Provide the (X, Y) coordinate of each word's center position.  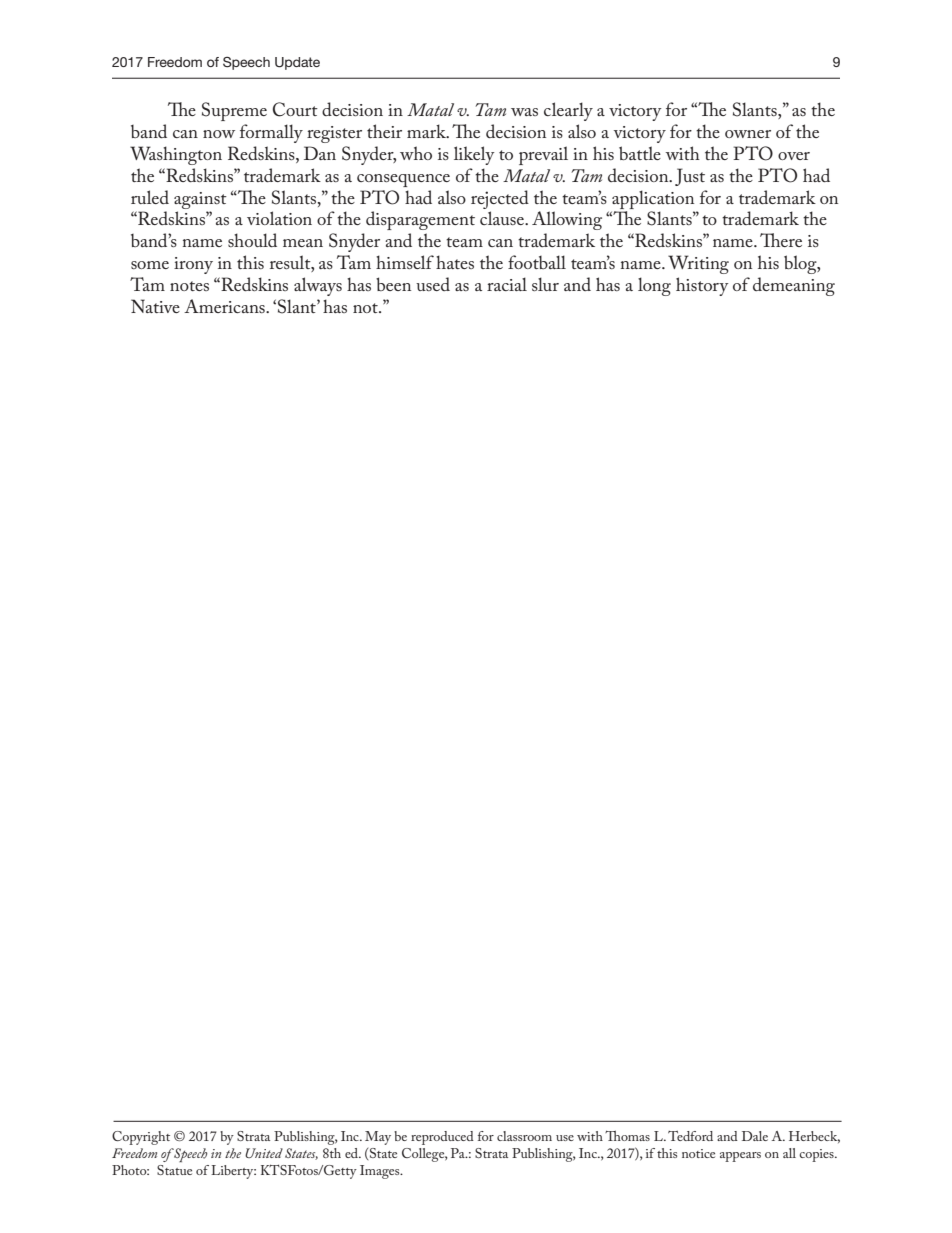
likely (474, 155)
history (702, 286)
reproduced (442, 1138)
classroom (524, 1136)
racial (507, 284)
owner (748, 134)
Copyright (141, 1138)
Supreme (234, 111)
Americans (225, 306)
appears (740, 1157)
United (264, 1153)
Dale (755, 1136)
